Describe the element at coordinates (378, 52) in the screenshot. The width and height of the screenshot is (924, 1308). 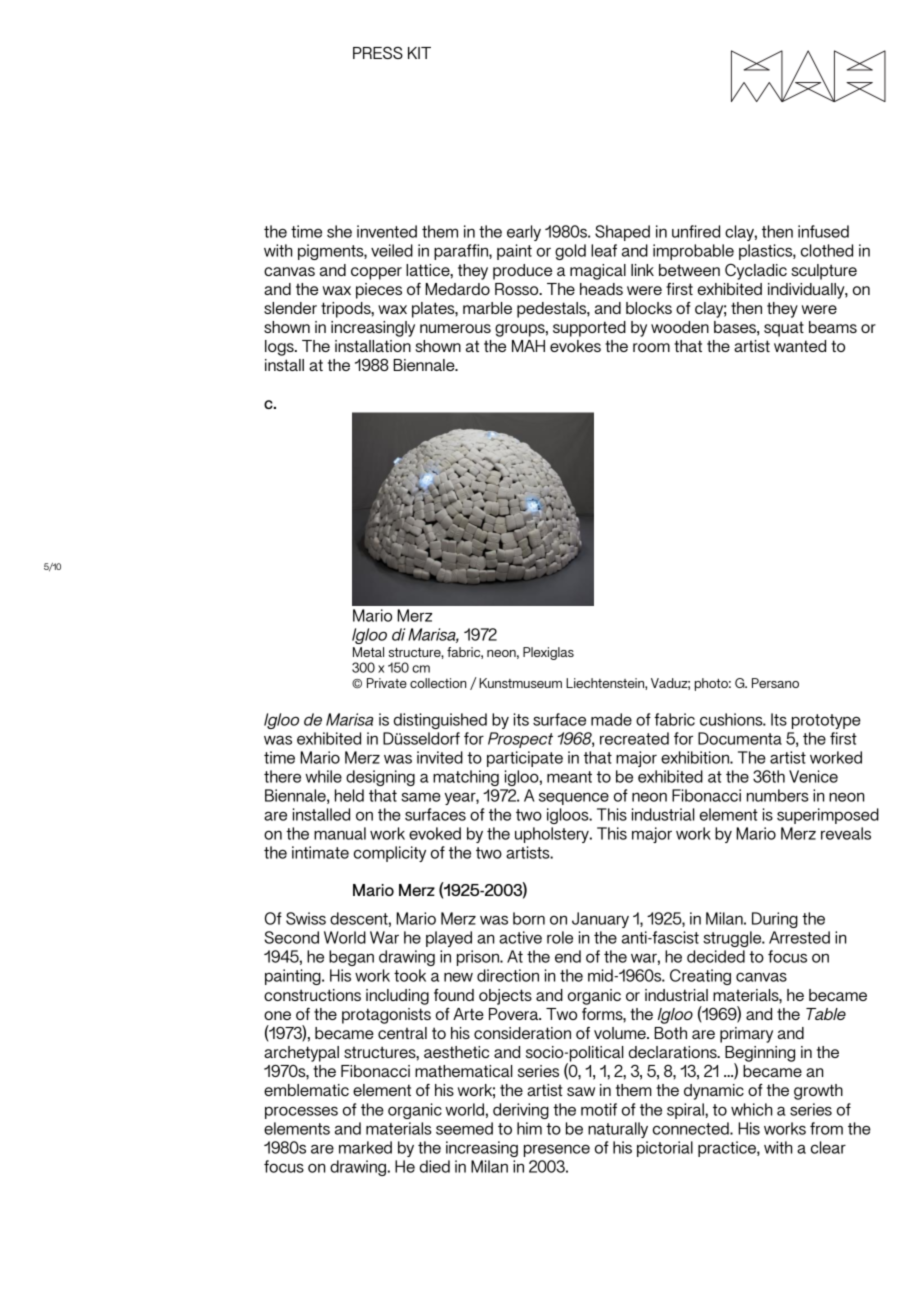
I see `PRESS` at that location.
